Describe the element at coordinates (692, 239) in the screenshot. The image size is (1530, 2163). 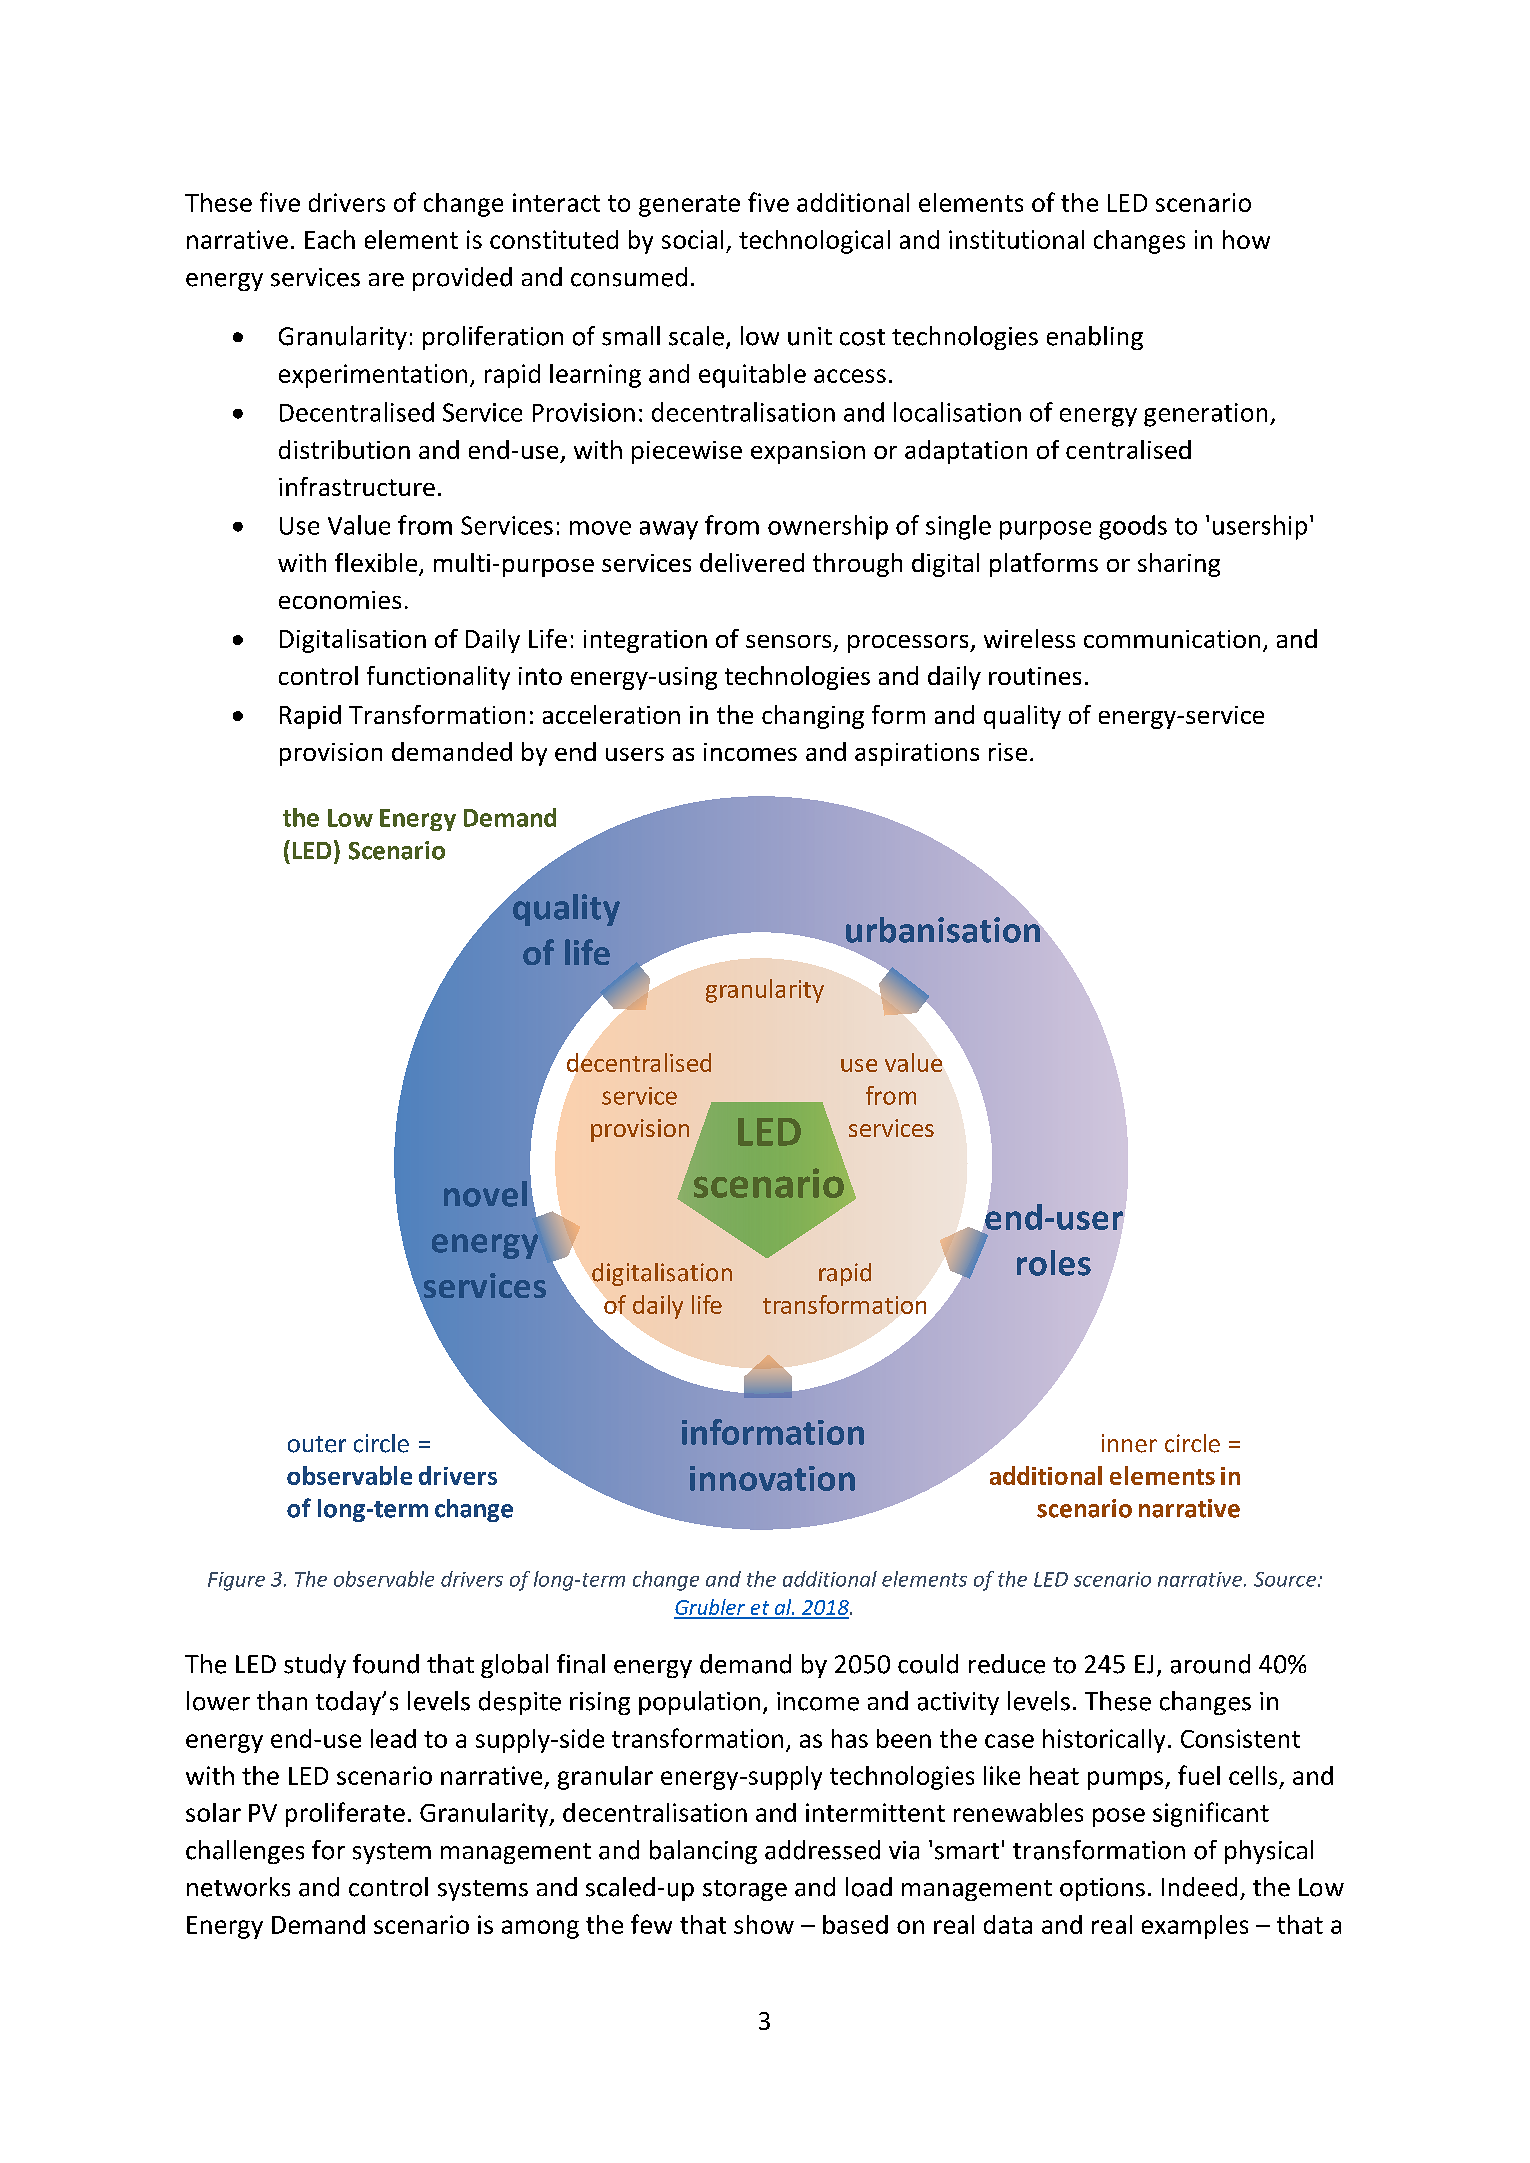
I see `social` at that location.
